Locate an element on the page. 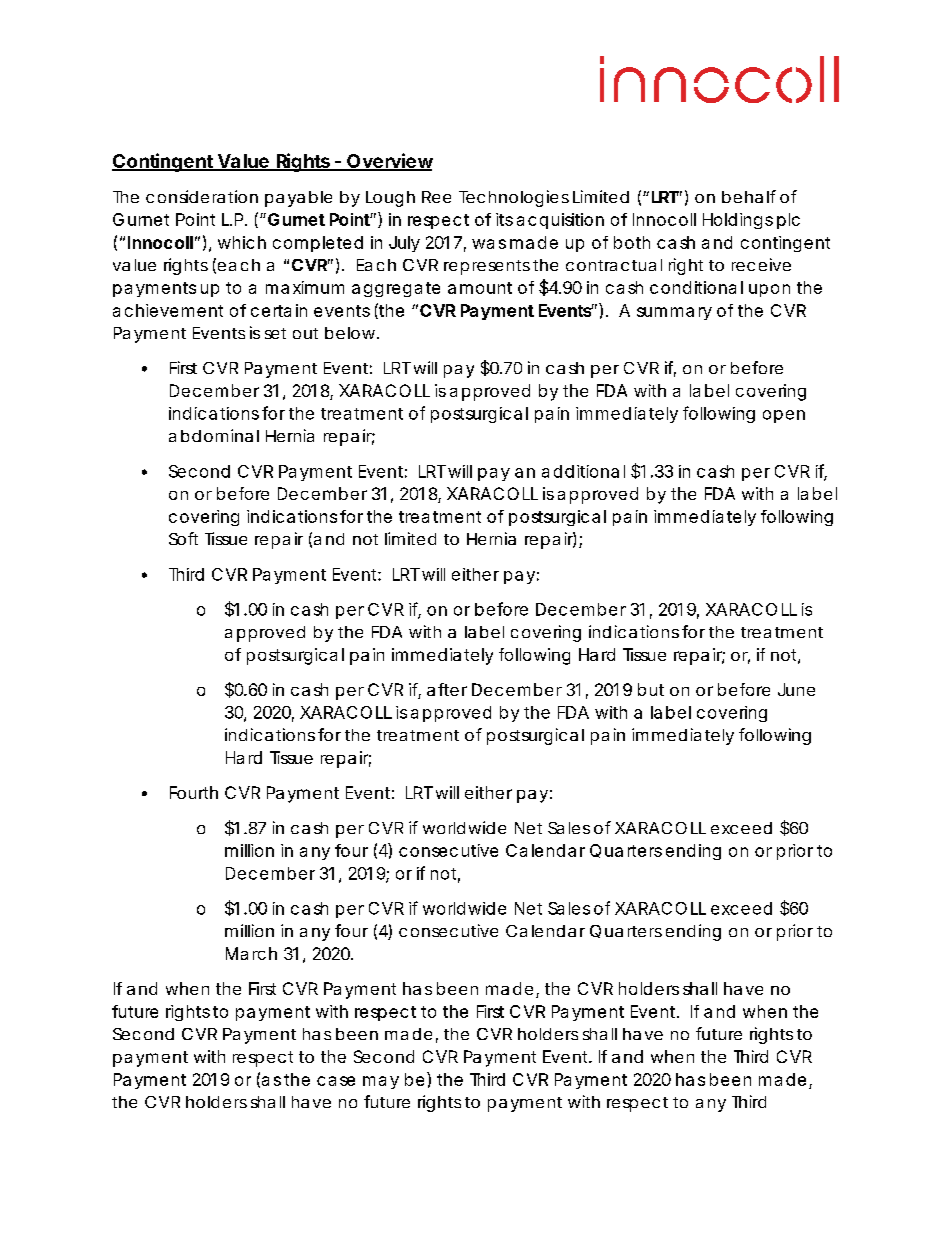 The width and height of the image is (952, 1233). June is located at coordinates (796, 689).
